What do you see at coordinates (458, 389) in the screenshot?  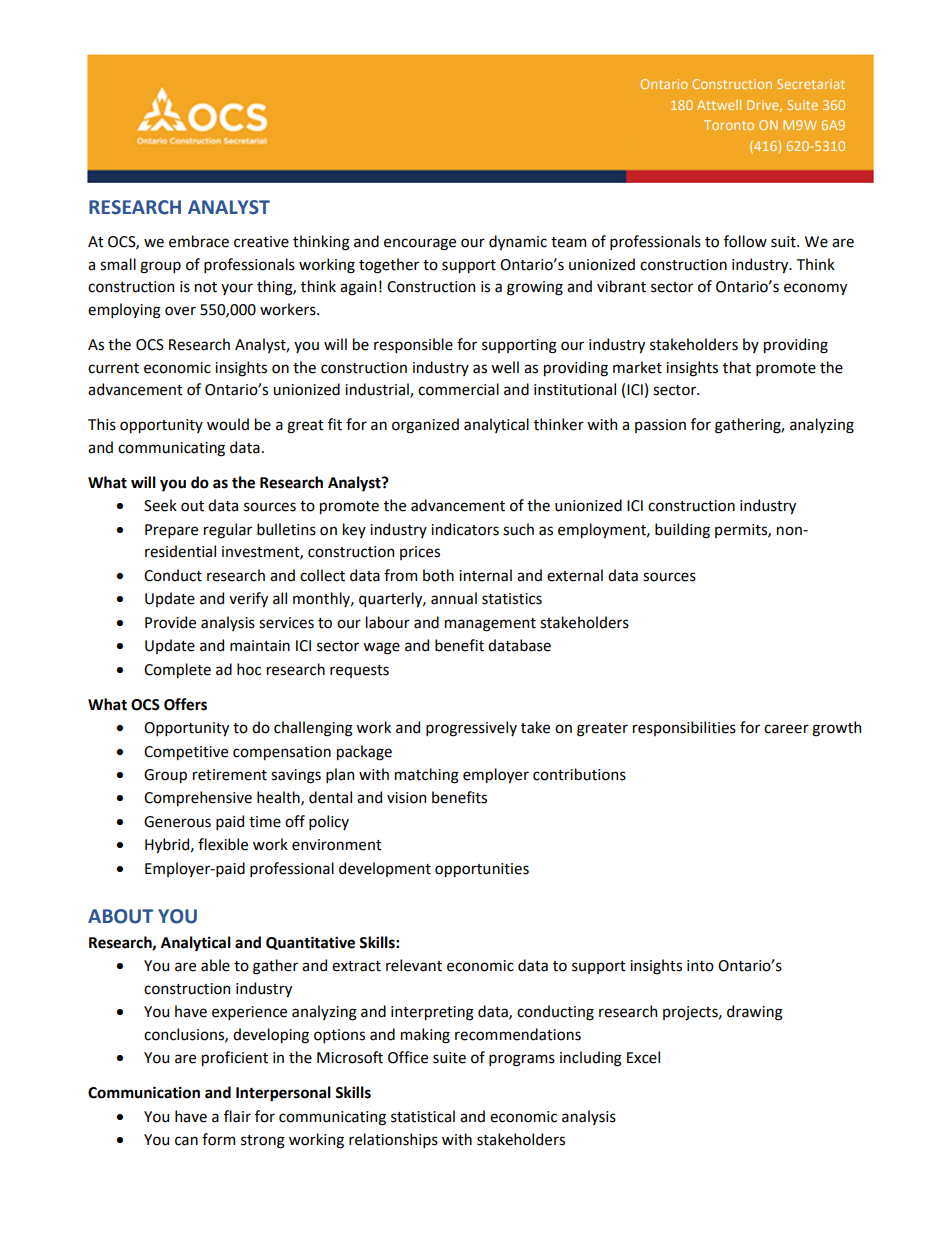 I see `commercial` at bounding box center [458, 389].
